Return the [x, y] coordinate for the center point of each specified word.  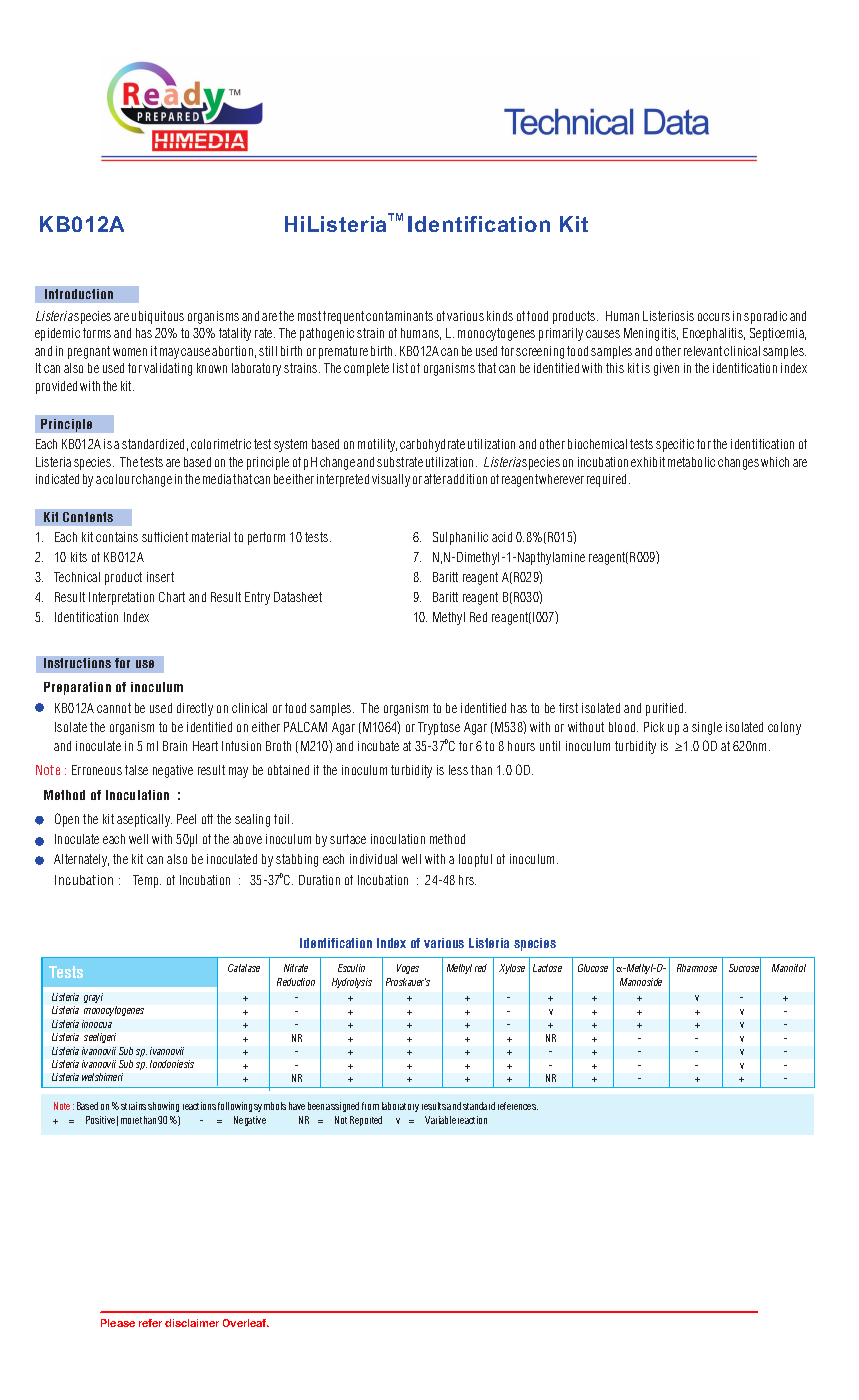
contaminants [399, 316]
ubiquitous [158, 317]
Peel [186, 819]
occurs [714, 317]
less [458, 770]
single [707, 728]
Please [118, 1323]
